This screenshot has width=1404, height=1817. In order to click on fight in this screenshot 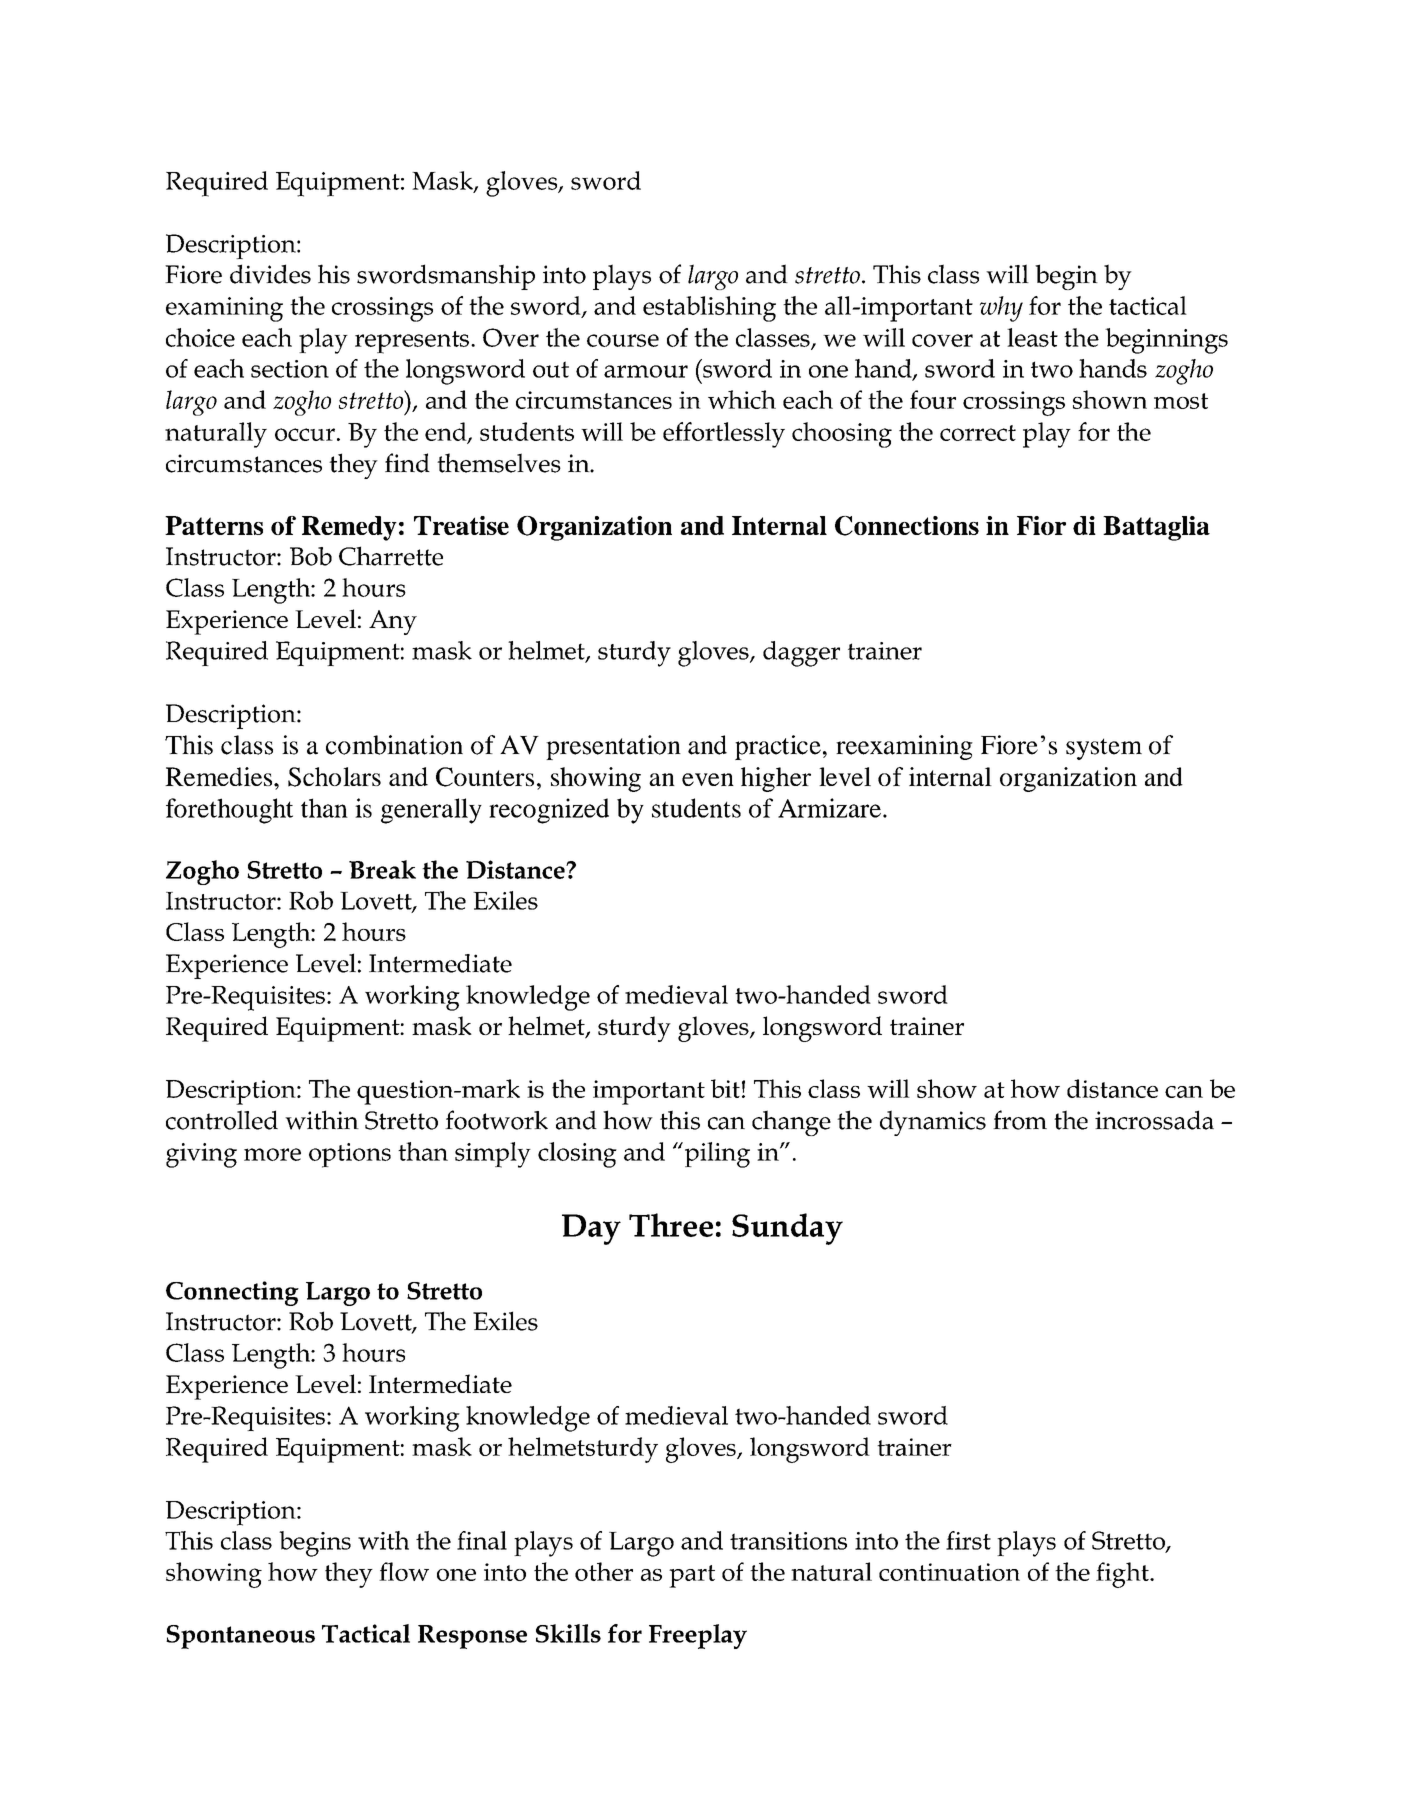, I will do `click(1123, 1575)`.
